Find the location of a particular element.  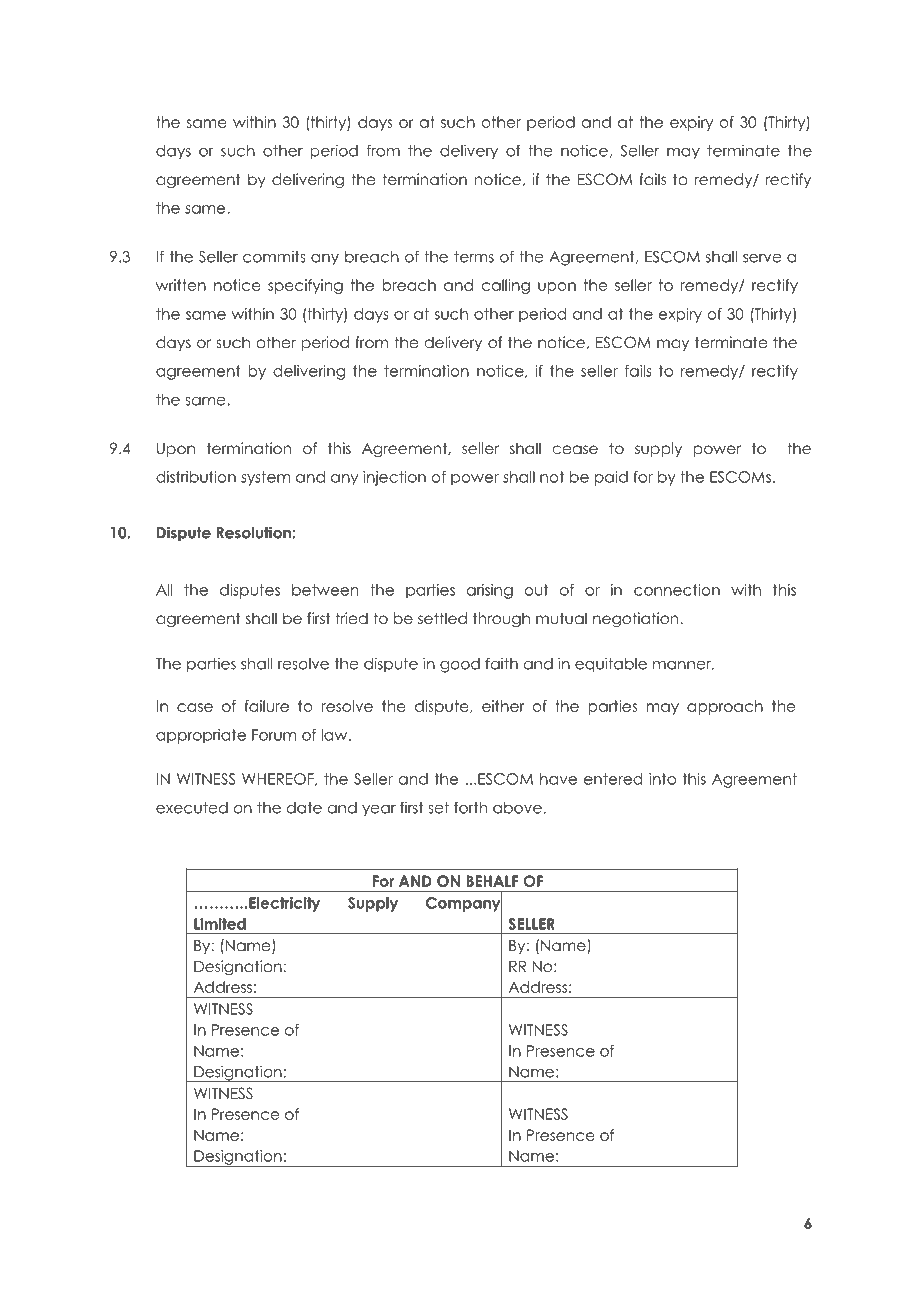

paid is located at coordinates (611, 478).
